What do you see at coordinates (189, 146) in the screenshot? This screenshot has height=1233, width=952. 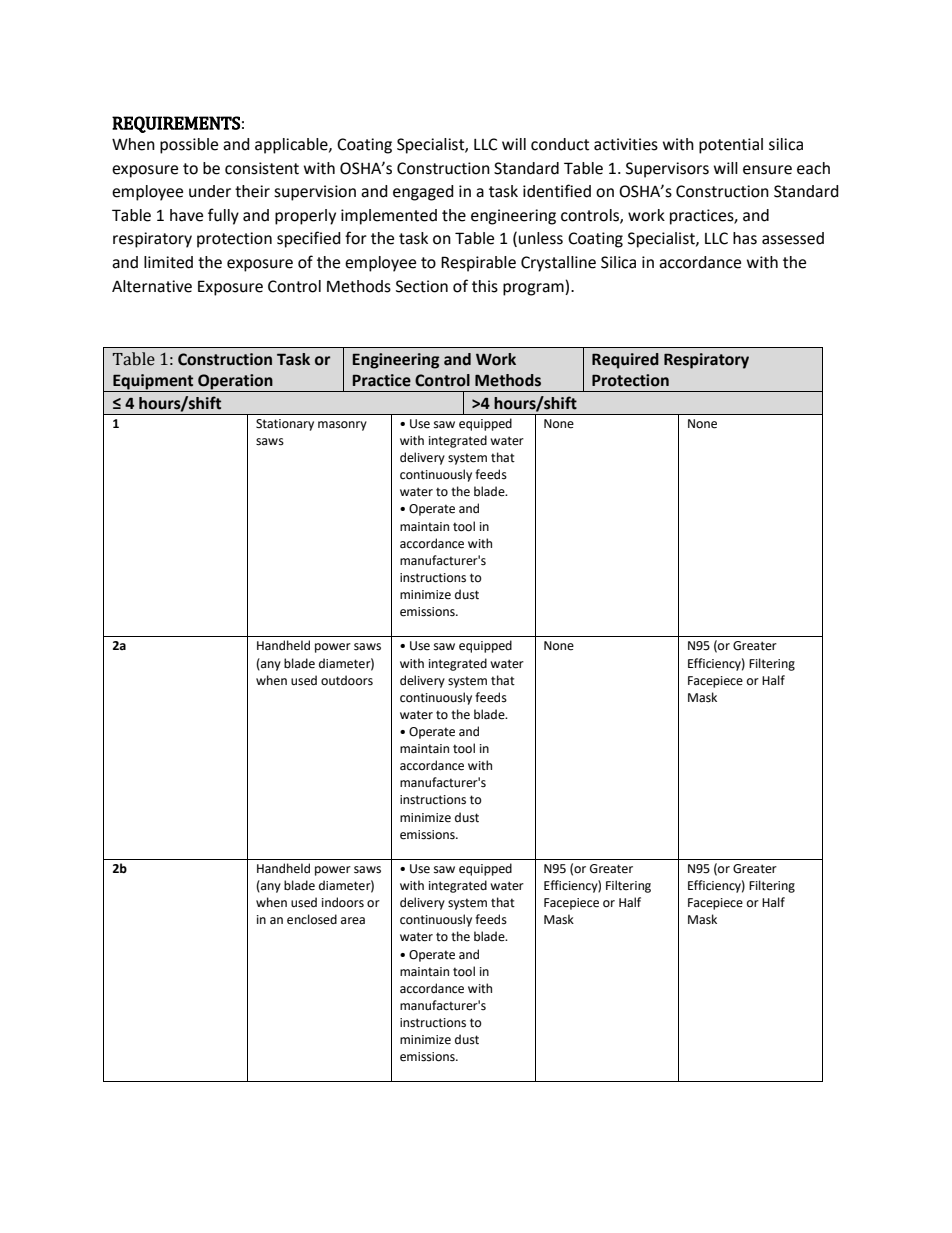 I see `possible` at bounding box center [189, 146].
